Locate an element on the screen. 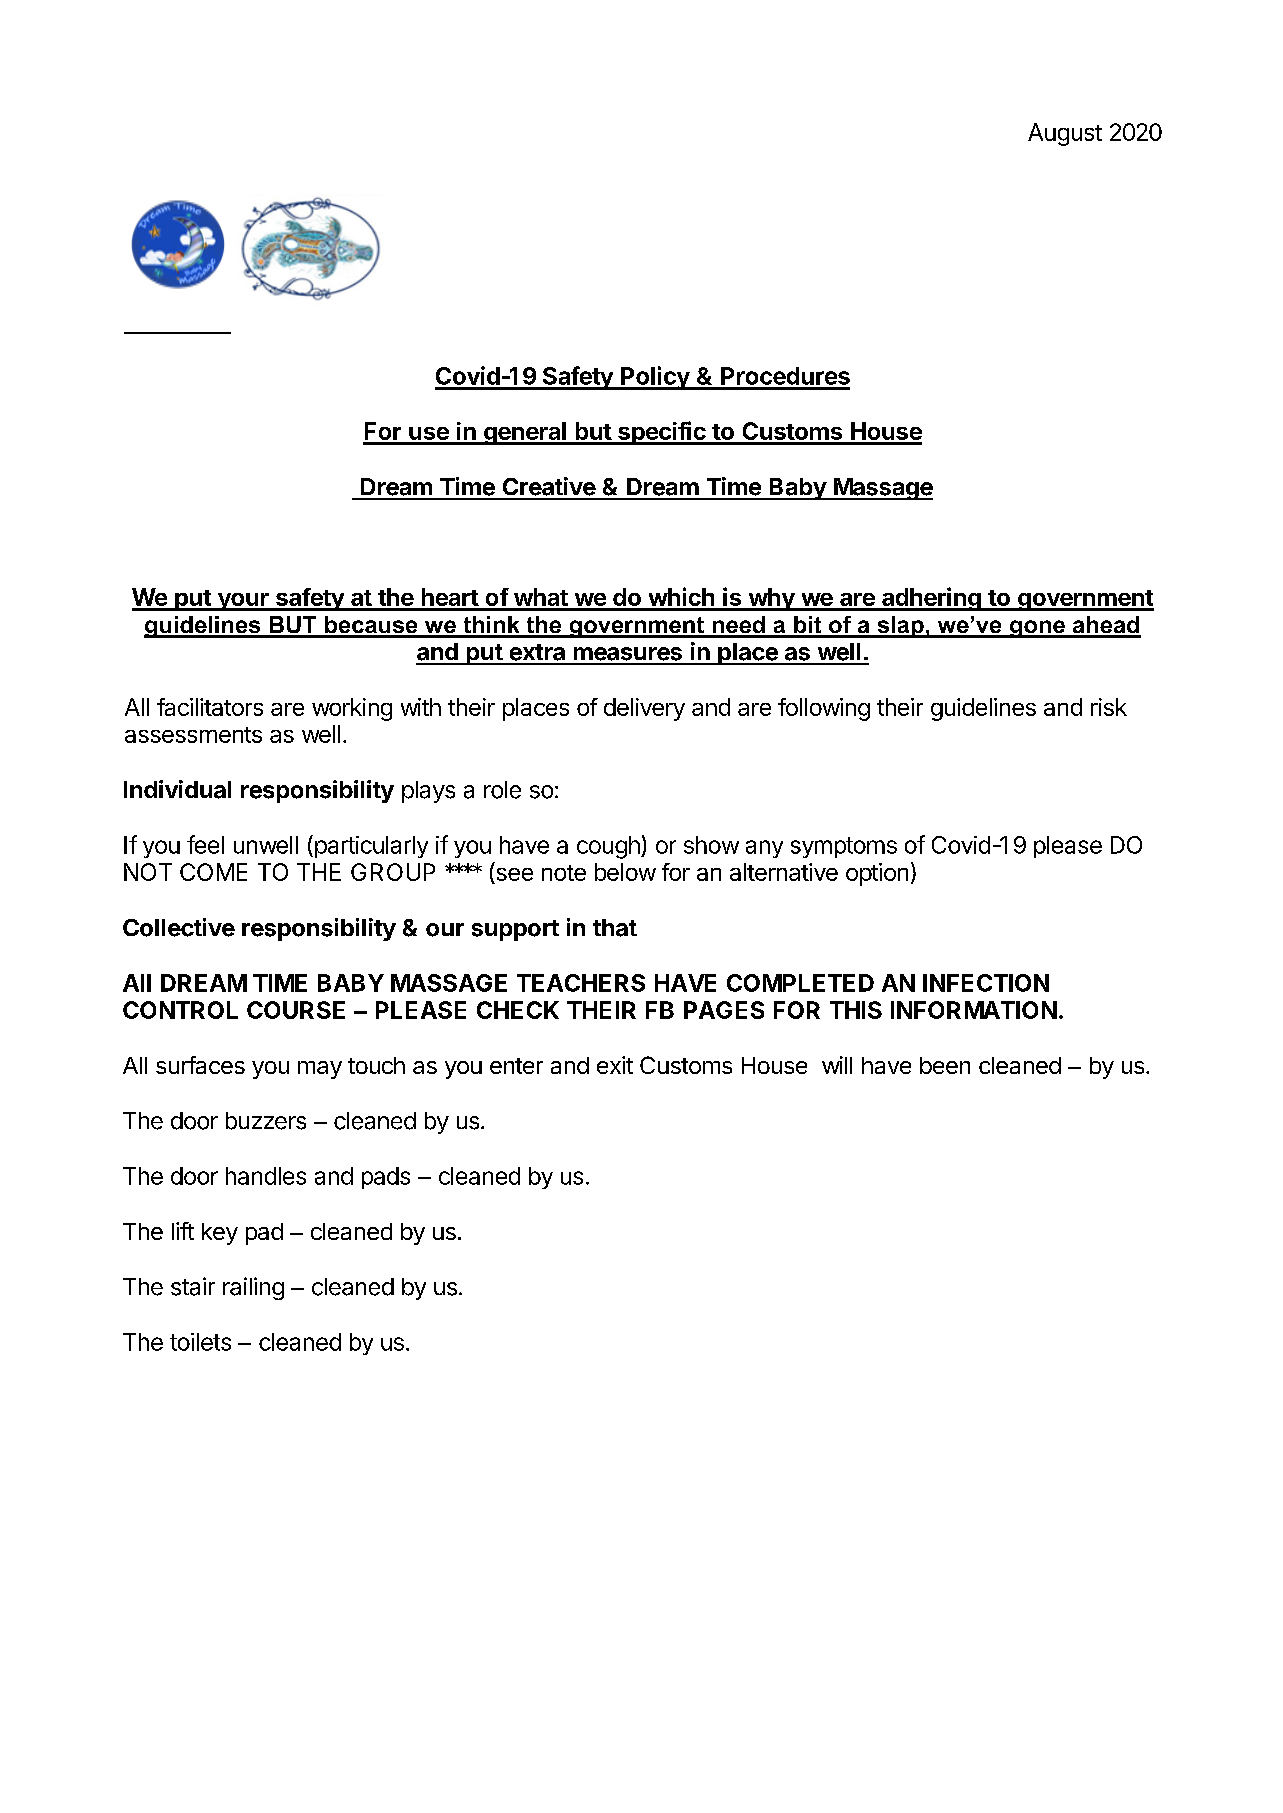 Image resolution: width=1283 pixels, height=1813 pixels. risk is located at coordinates (1109, 707).
